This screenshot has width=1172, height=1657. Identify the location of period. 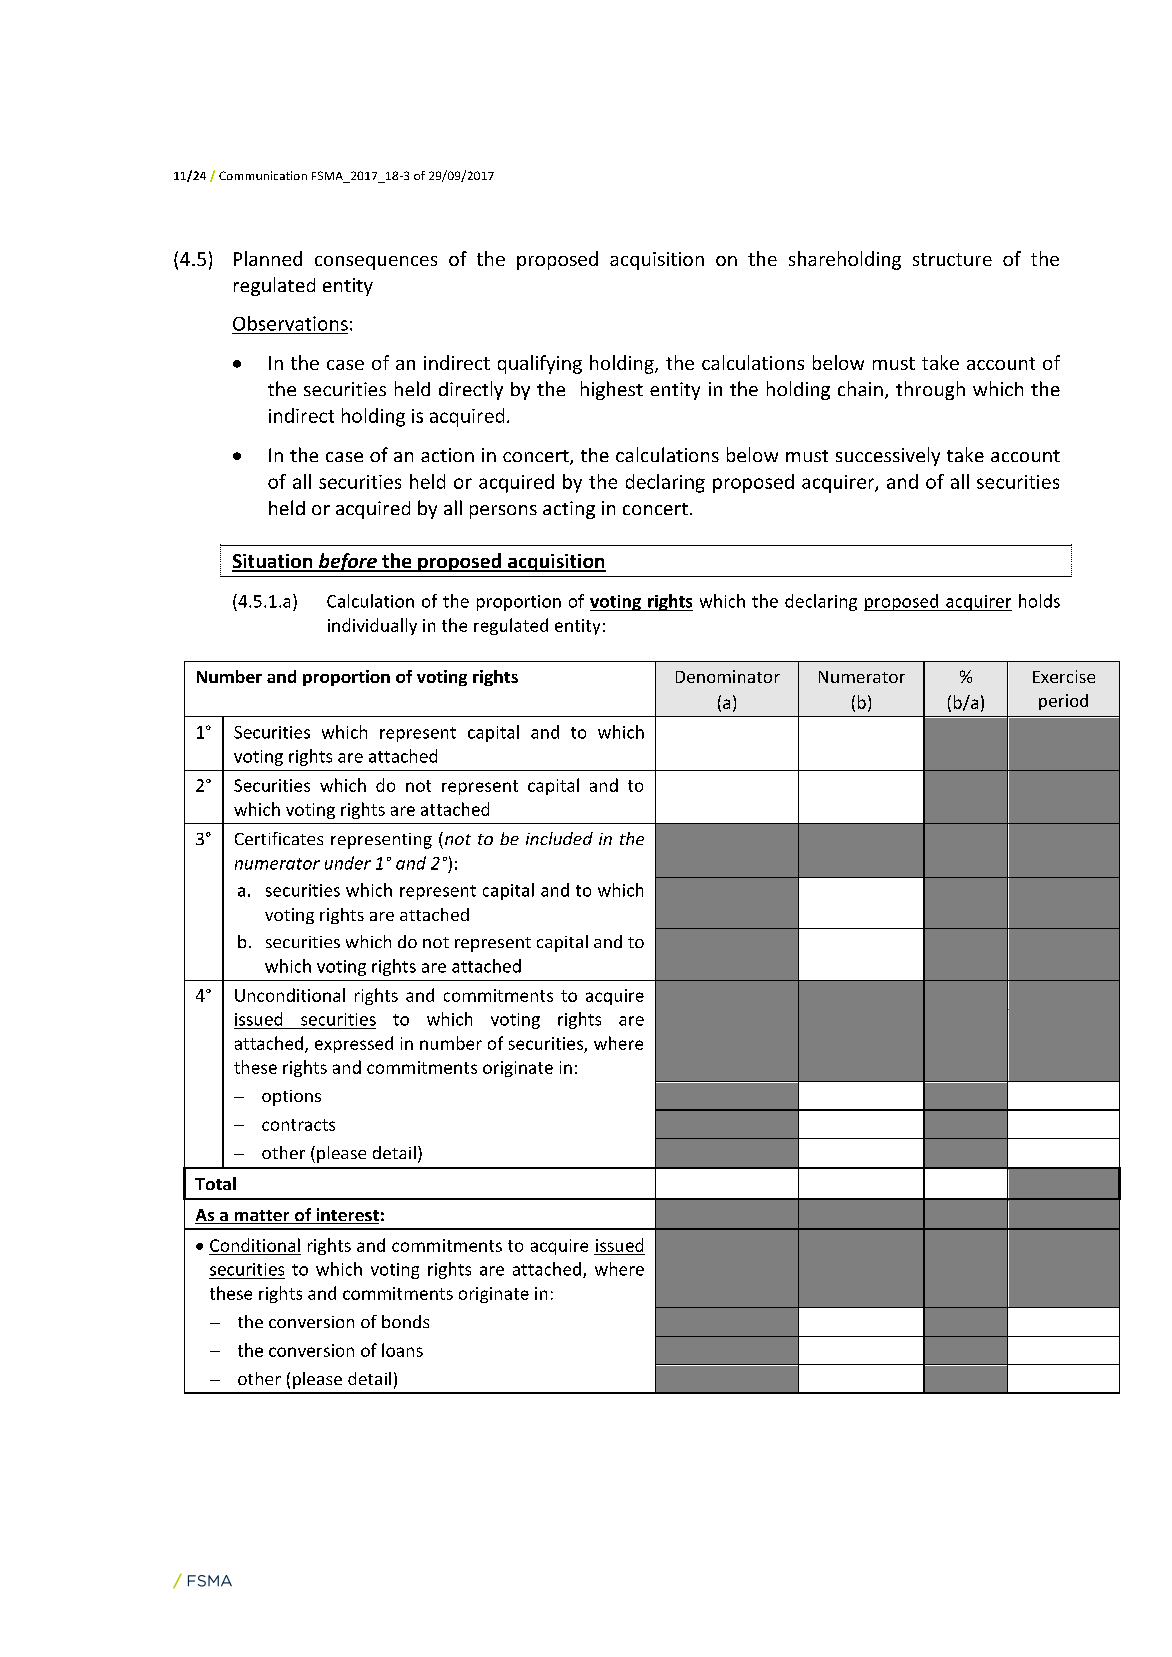
(1063, 702).
